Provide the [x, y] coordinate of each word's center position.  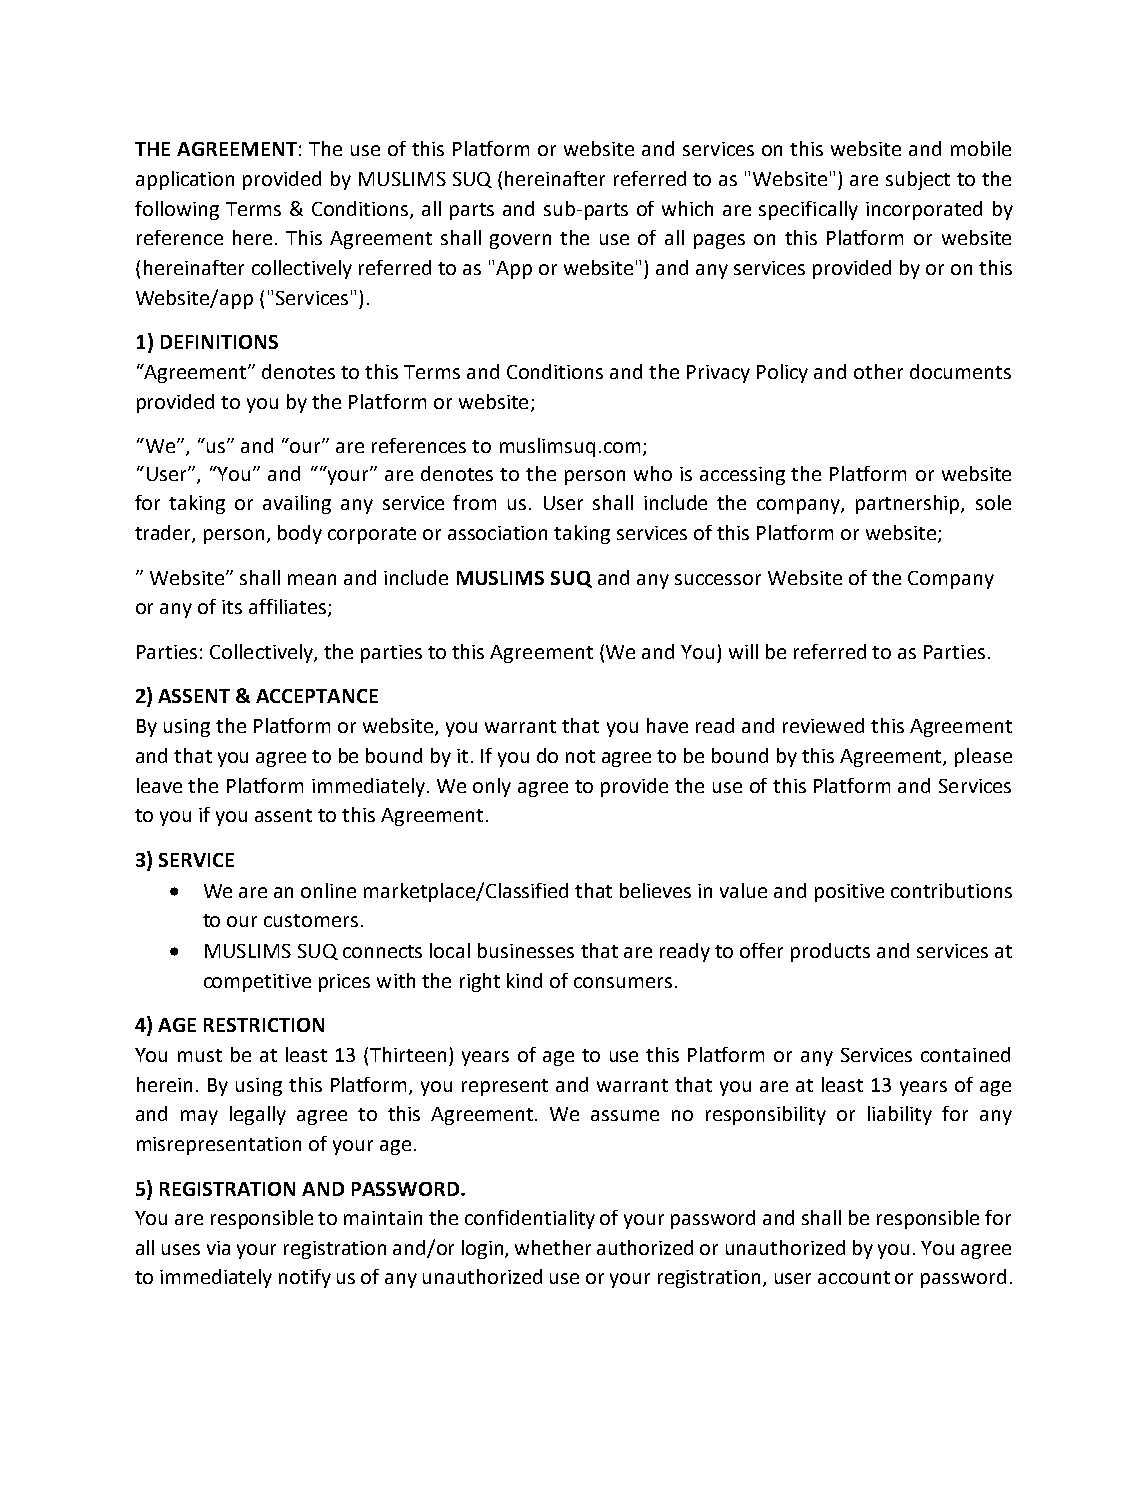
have [667, 725]
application [185, 180]
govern [520, 241]
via [218, 1248]
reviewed [823, 725]
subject [918, 180]
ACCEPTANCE [317, 696]
